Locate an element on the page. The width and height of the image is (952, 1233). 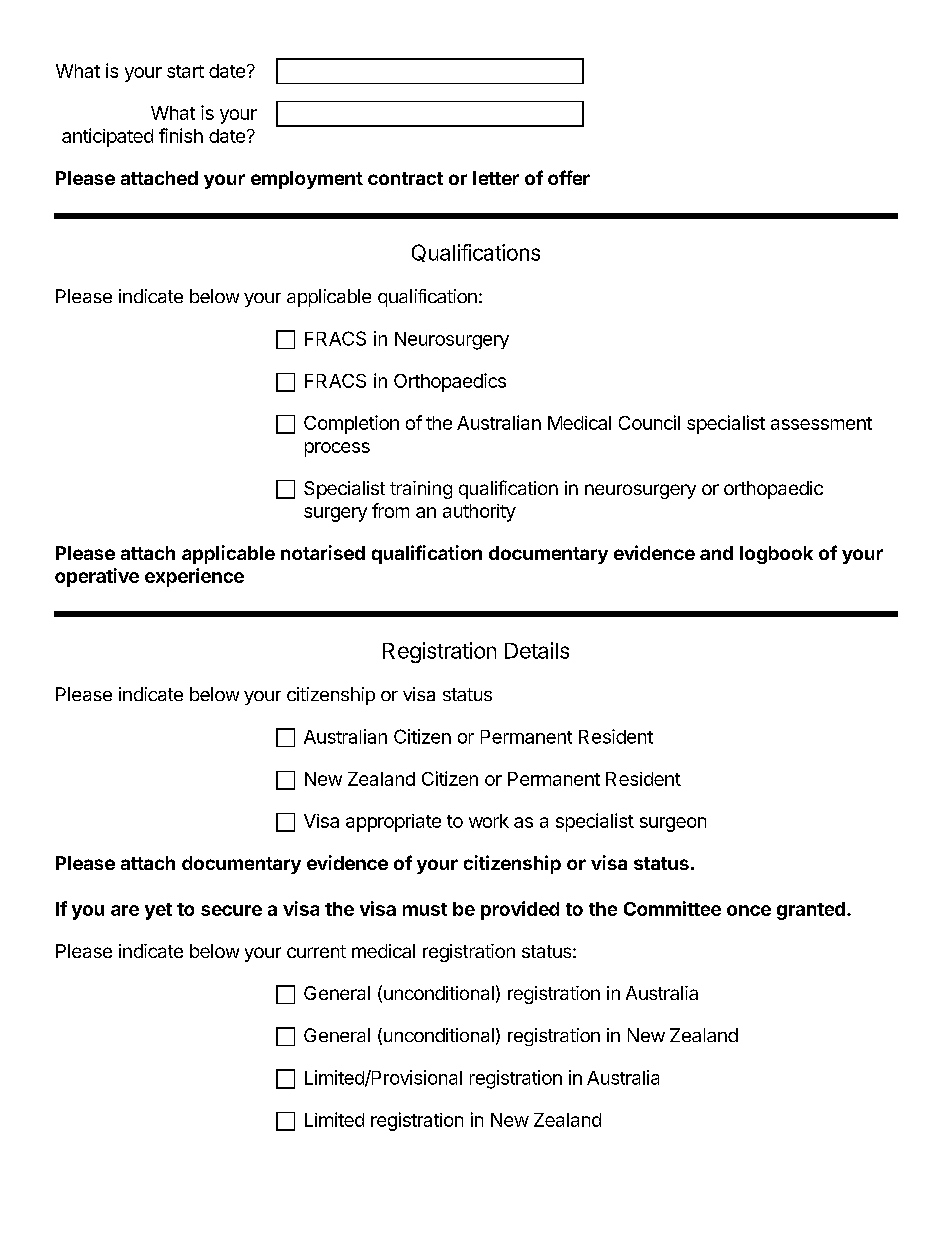
Council is located at coordinates (649, 422).
